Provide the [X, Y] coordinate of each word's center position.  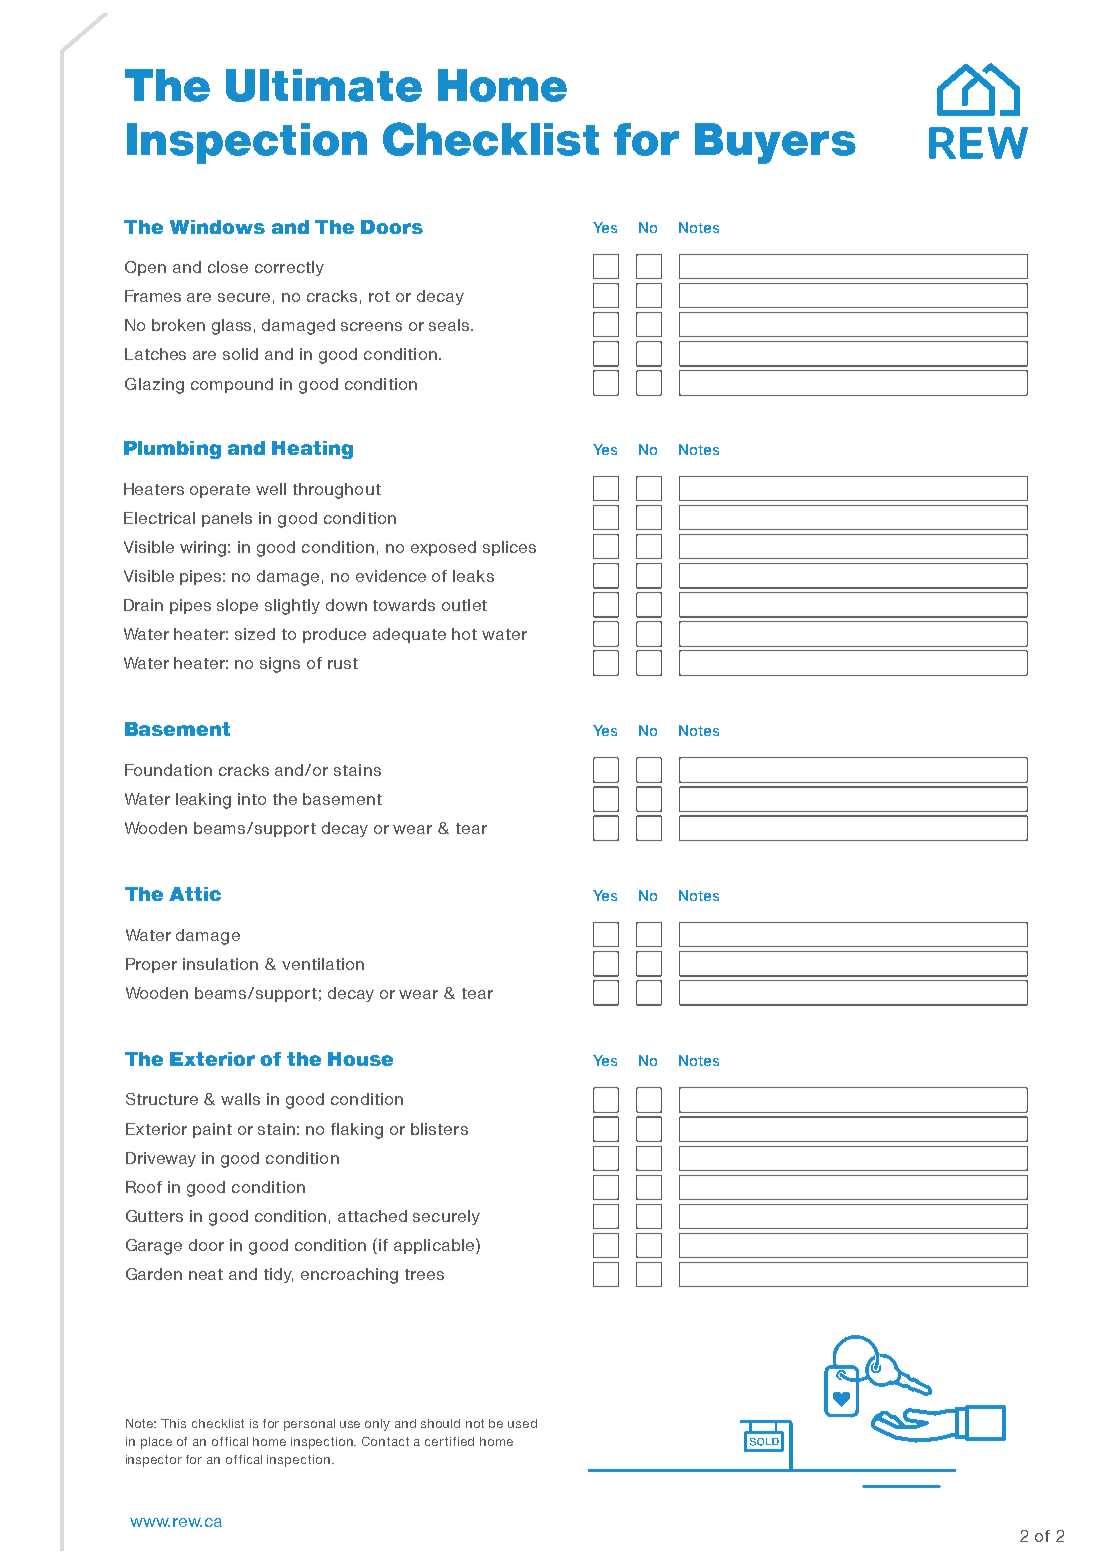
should [440, 1423]
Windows [217, 227]
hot [464, 634]
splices [509, 548]
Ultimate [324, 85]
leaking [203, 801]
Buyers [775, 143]
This [173, 1423]
